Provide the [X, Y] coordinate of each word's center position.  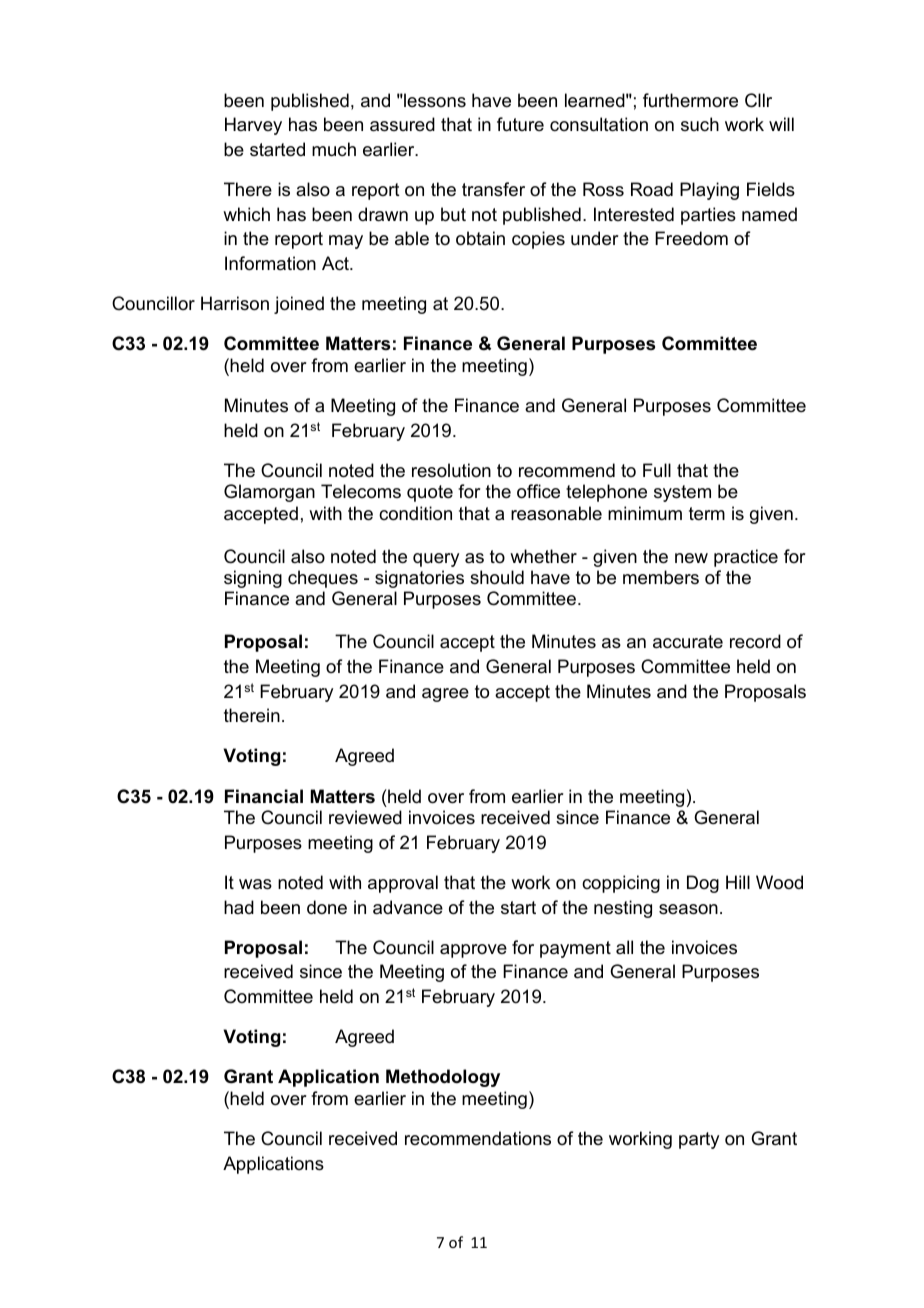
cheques [323, 579]
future [520, 124]
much [334, 149]
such [700, 124]
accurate [688, 642]
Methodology [443, 1078]
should [497, 577]
